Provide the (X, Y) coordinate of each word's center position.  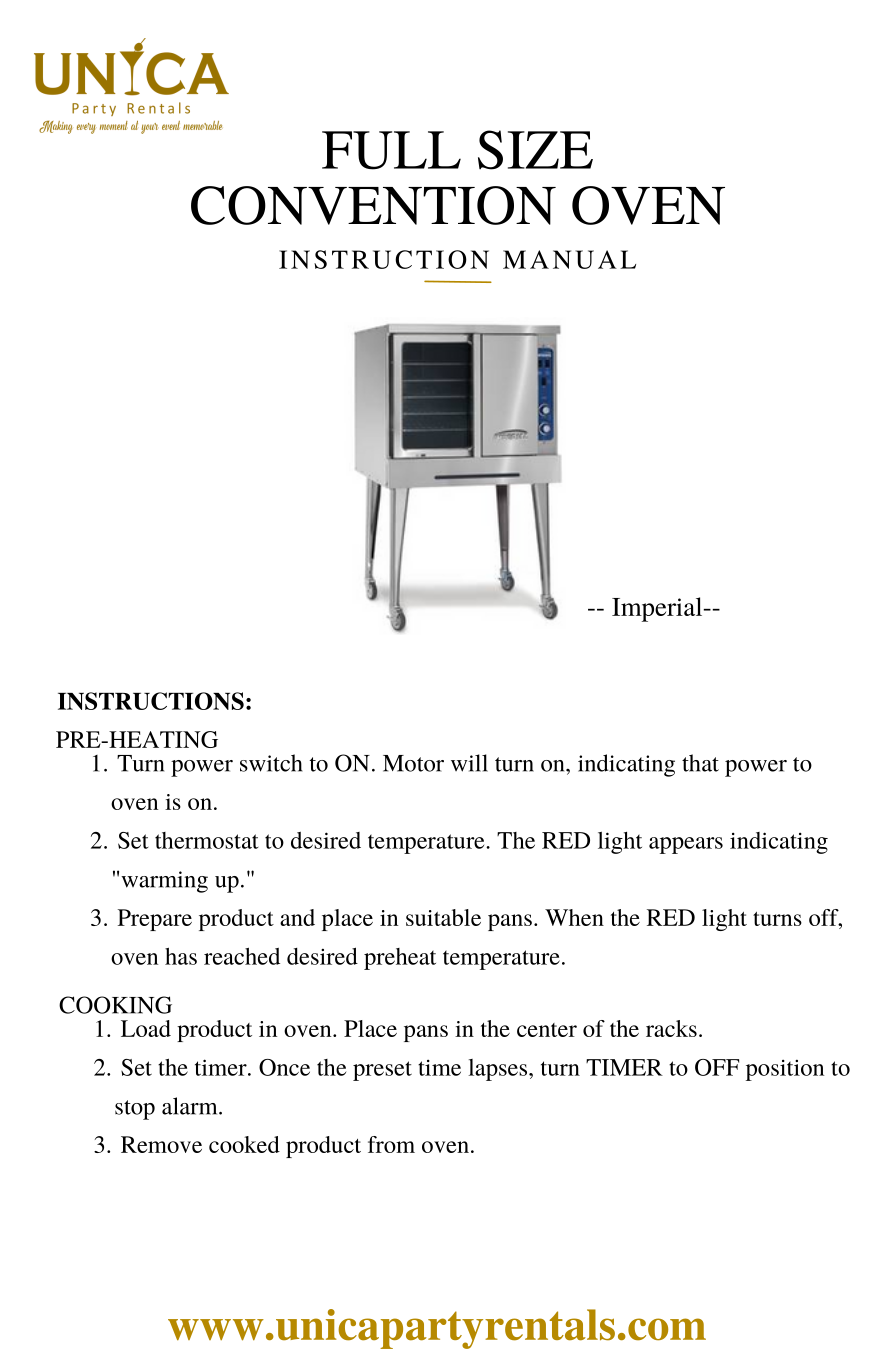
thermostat (206, 840)
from (391, 1144)
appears (686, 845)
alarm (191, 1106)
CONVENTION (373, 205)
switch (271, 763)
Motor (413, 763)
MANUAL (569, 259)
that (700, 763)
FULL (391, 150)
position (785, 1070)
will (469, 763)
